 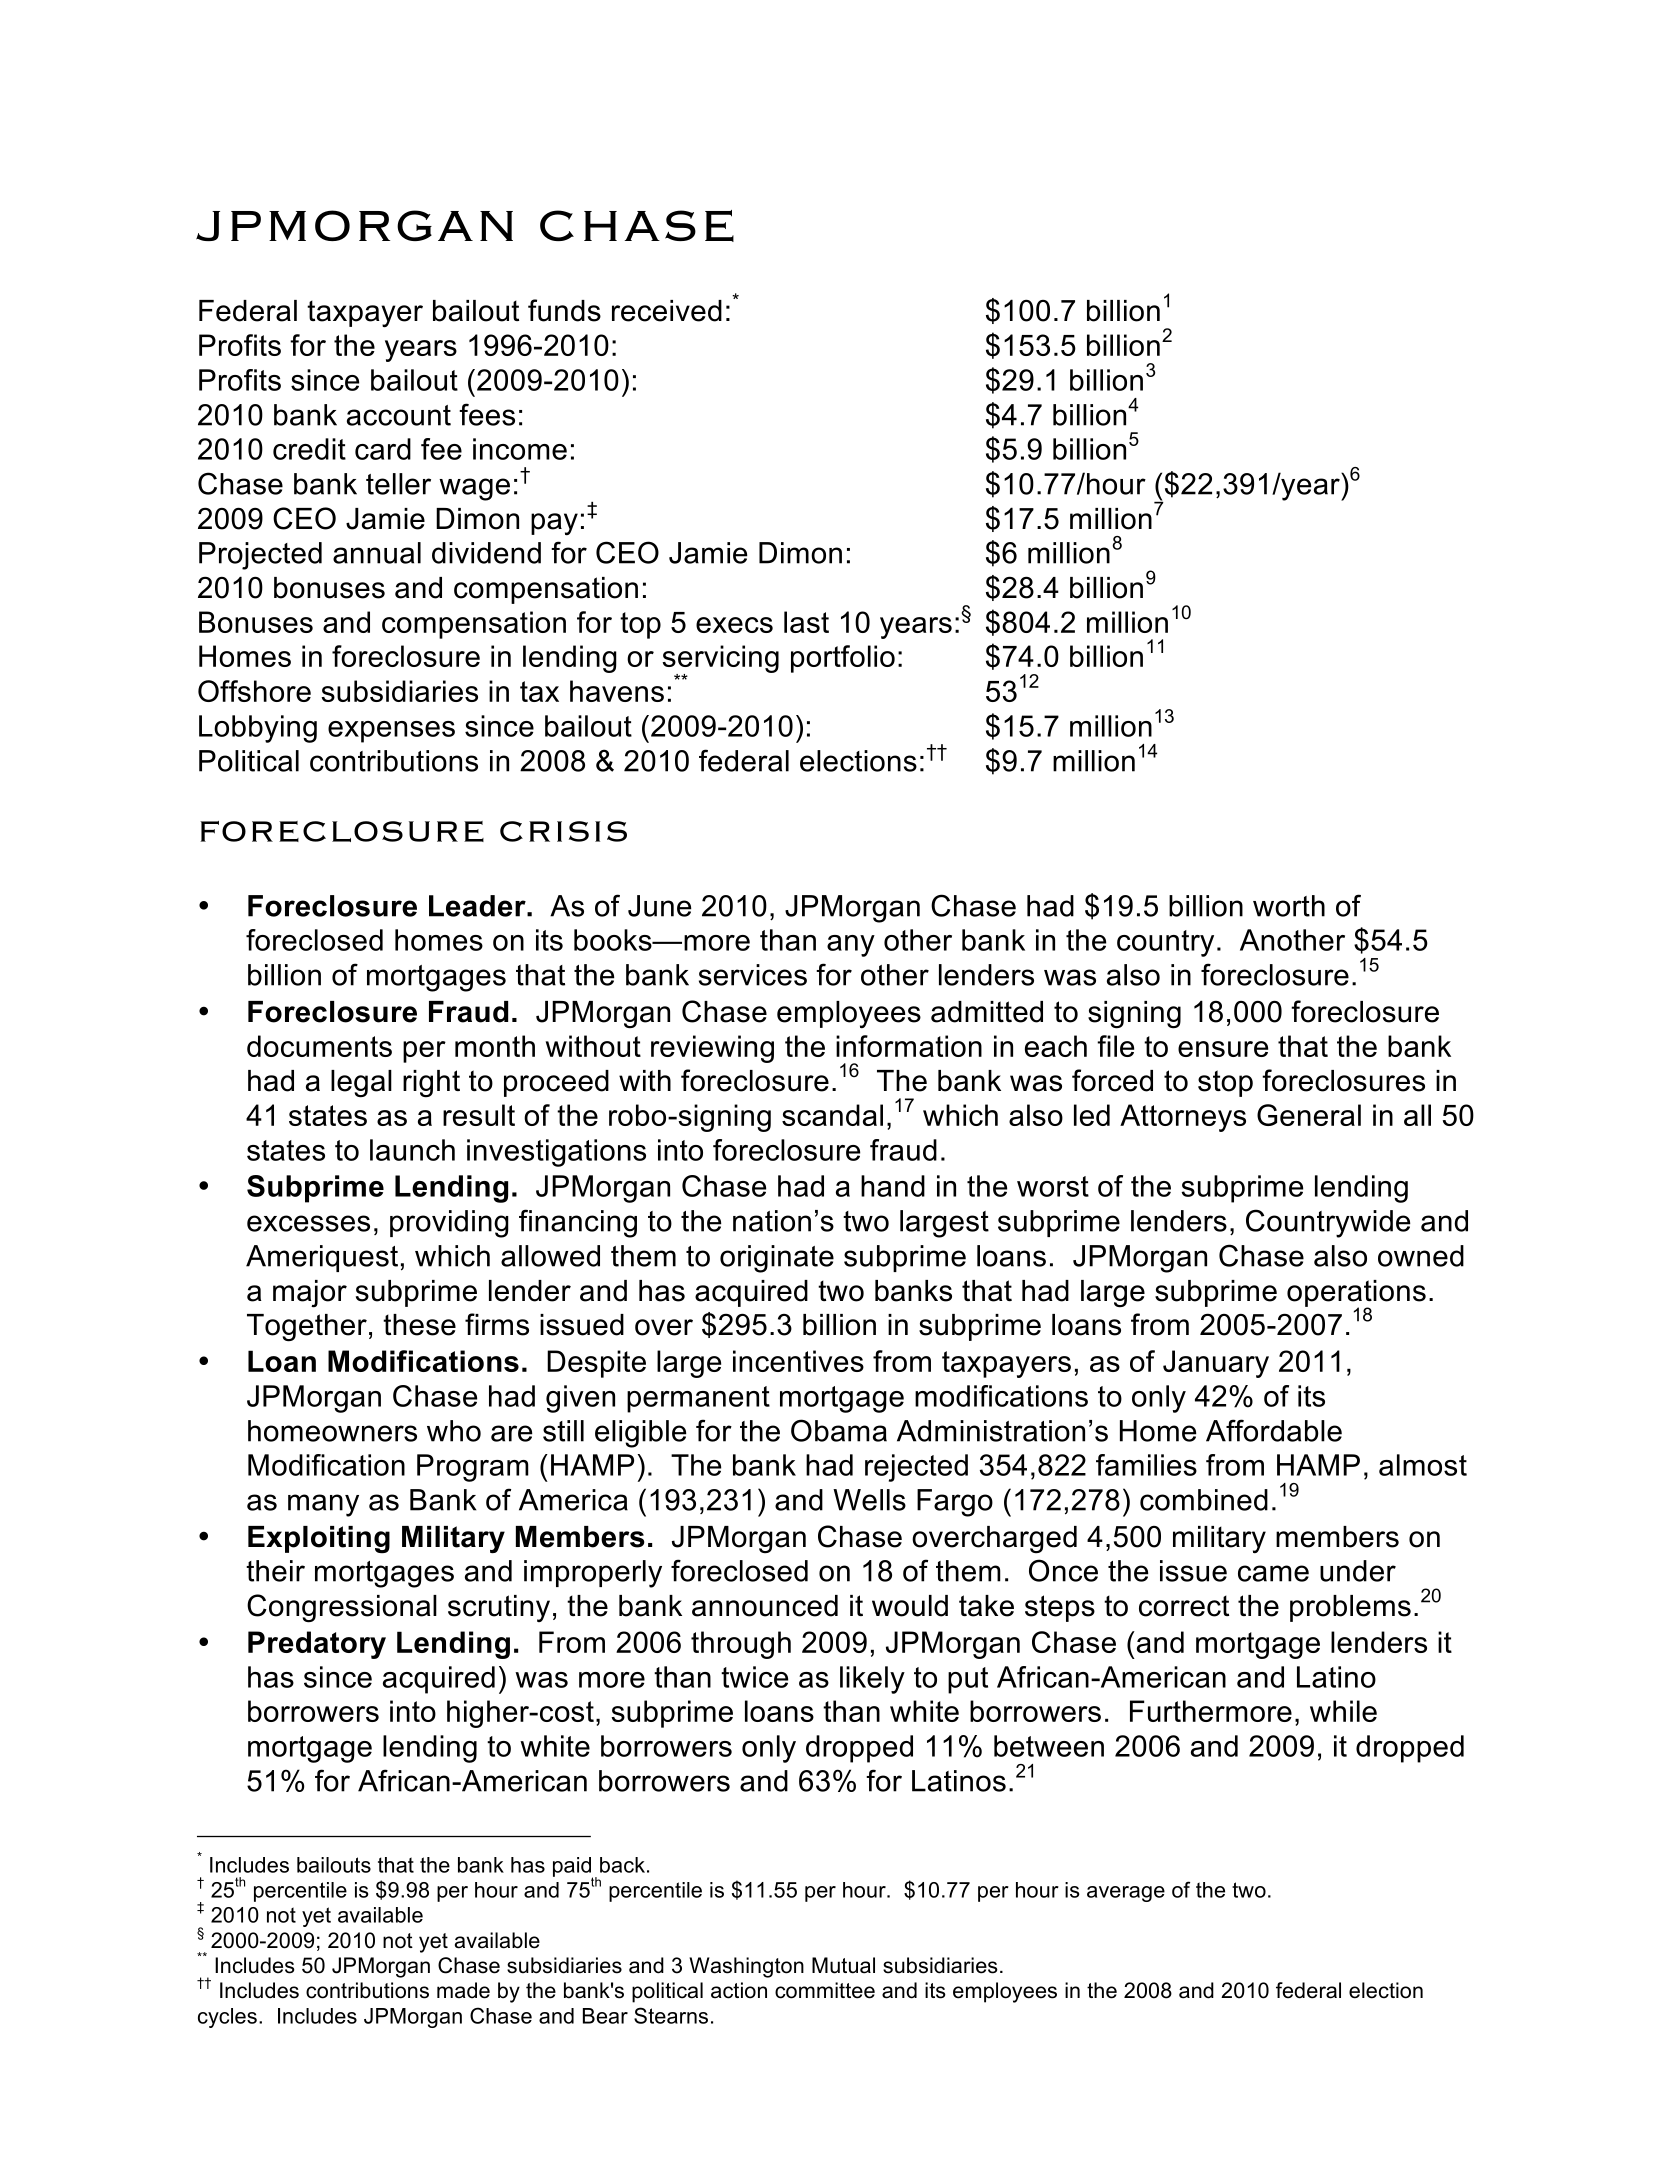 I want to click on last, so click(x=806, y=622).
